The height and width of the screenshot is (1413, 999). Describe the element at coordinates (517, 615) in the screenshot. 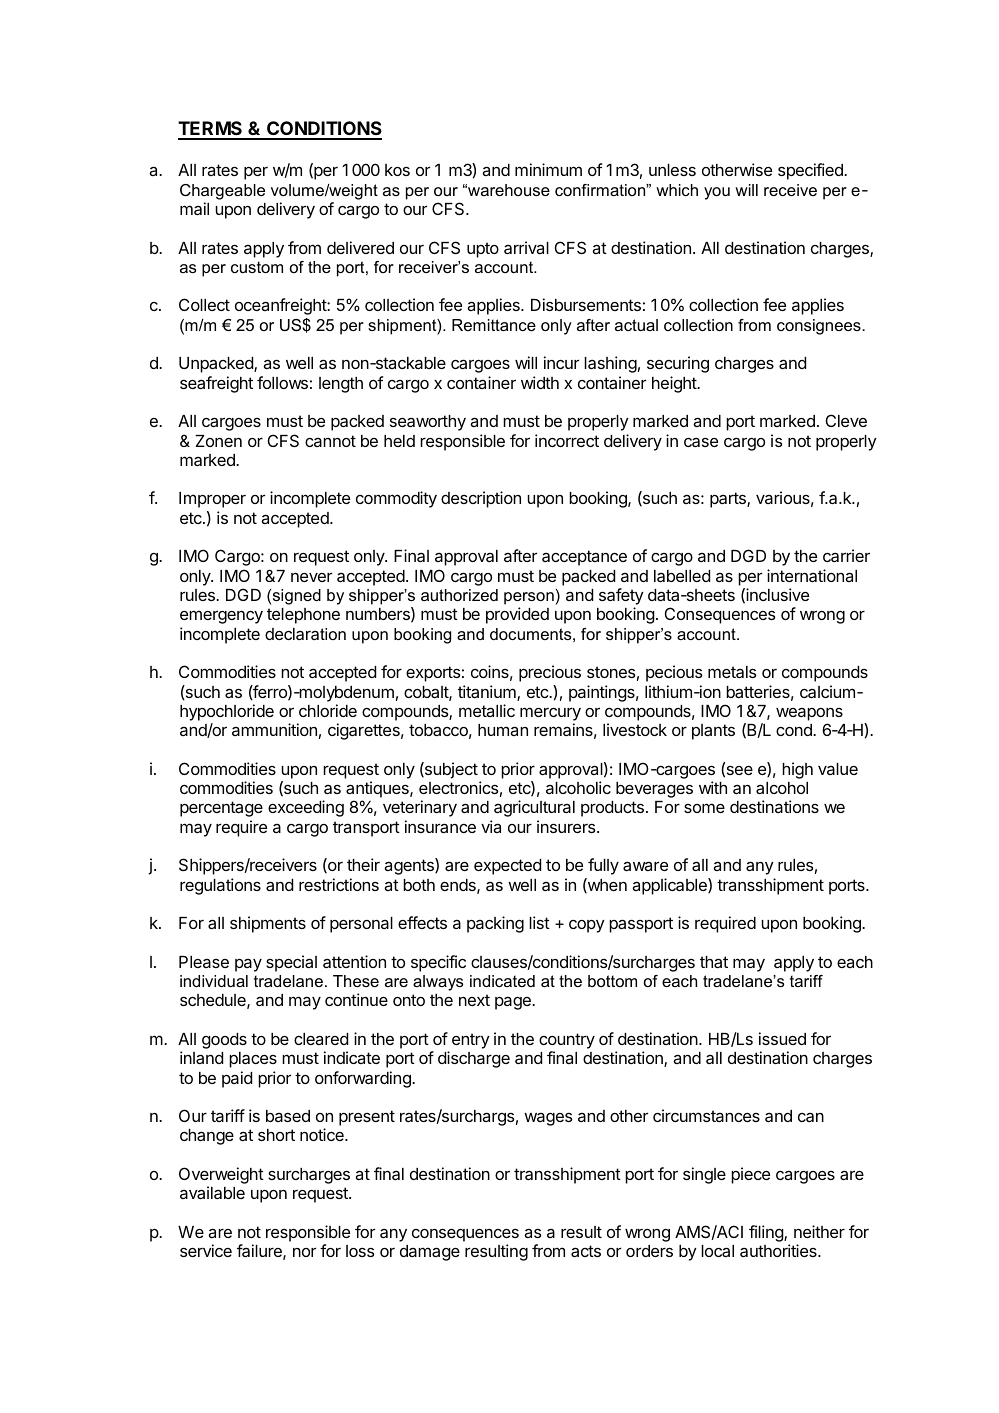

I see `provided` at that location.
